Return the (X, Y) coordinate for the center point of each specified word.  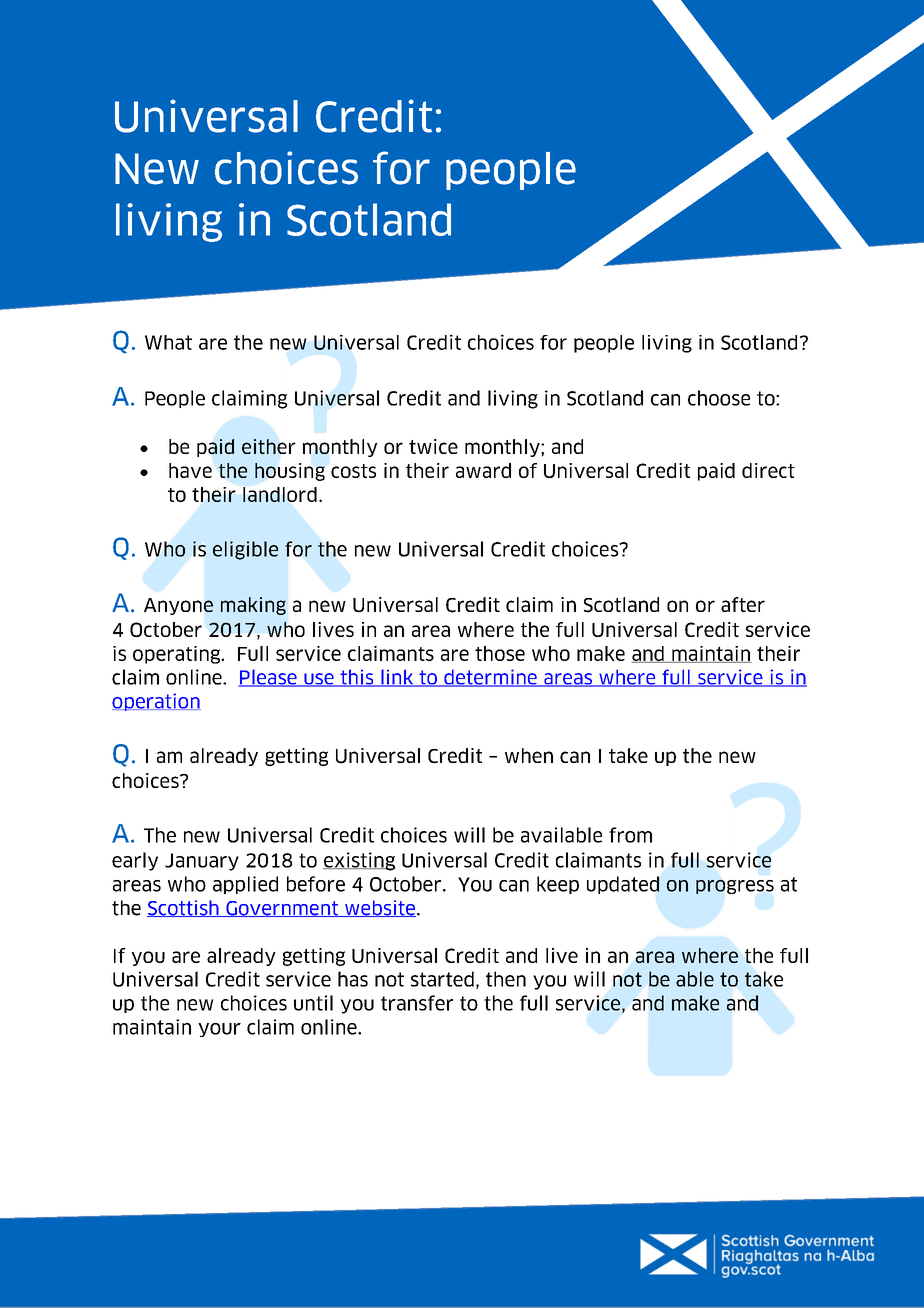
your (219, 1030)
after (743, 604)
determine (490, 678)
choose (719, 398)
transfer (417, 1003)
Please (268, 678)
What (168, 342)
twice (433, 446)
